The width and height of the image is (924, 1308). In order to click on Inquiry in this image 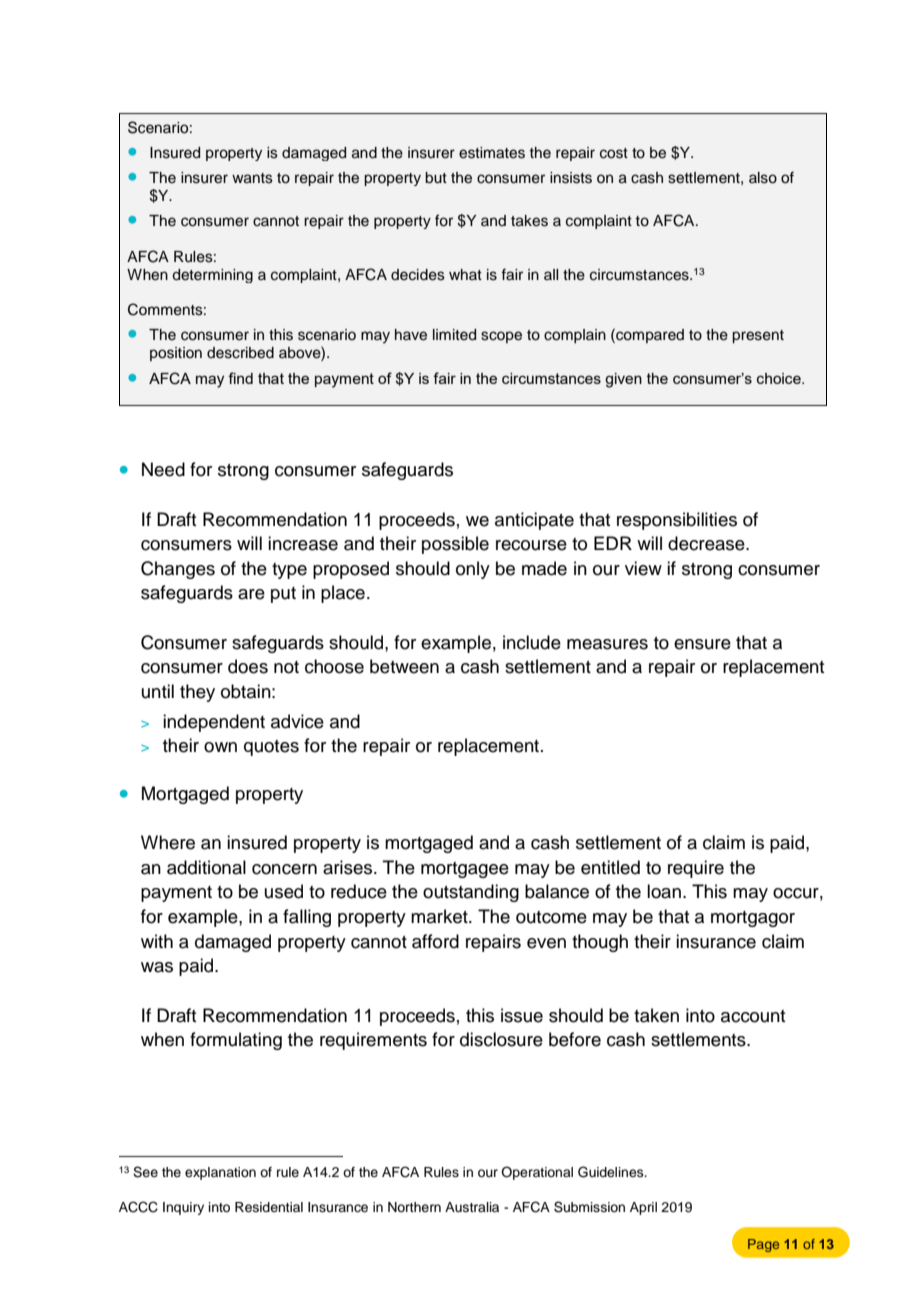, I will do `click(183, 1208)`.
